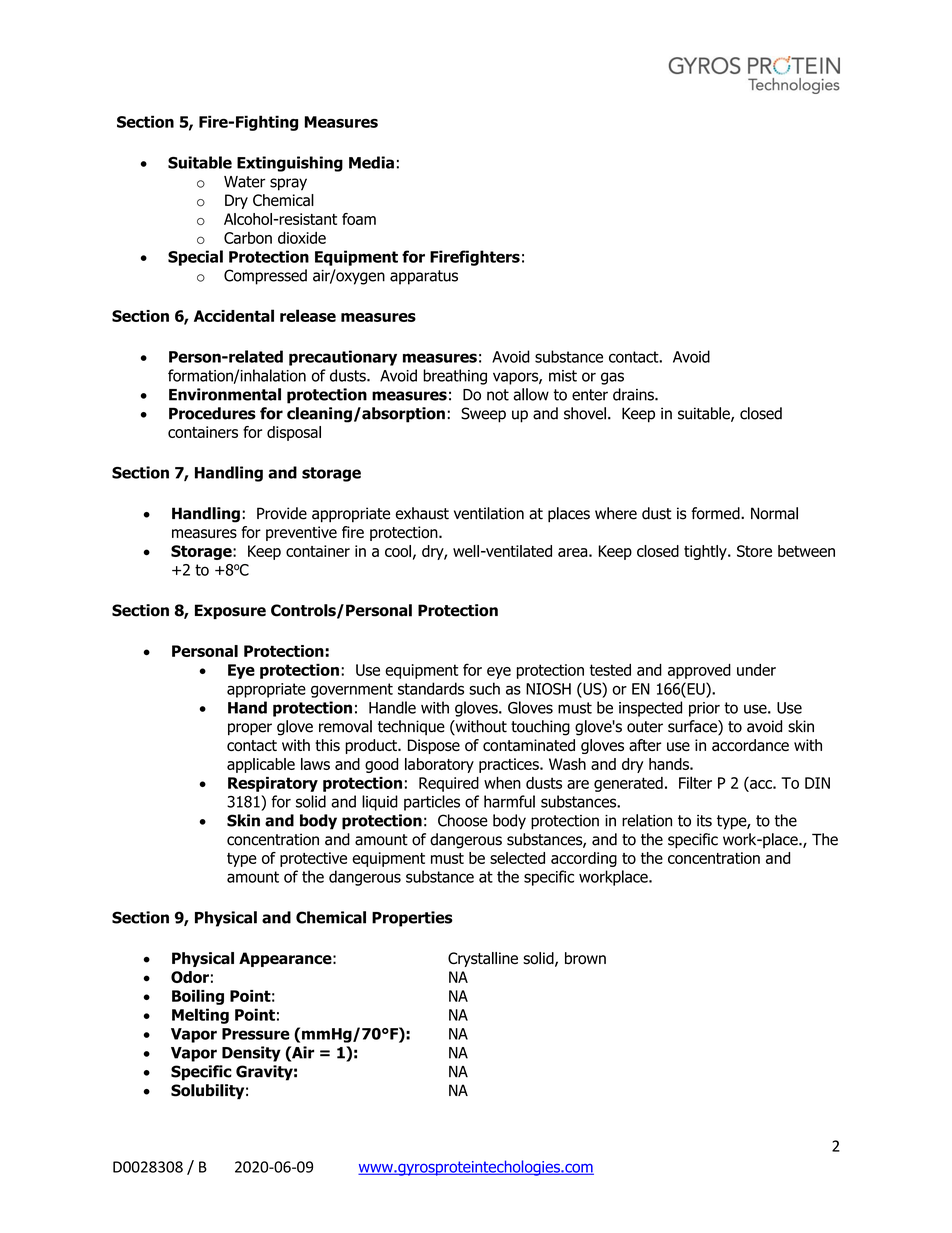 The width and height of the screenshot is (952, 1233). Describe the element at coordinates (225, 394) in the screenshot. I see `Environmental` at that location.
